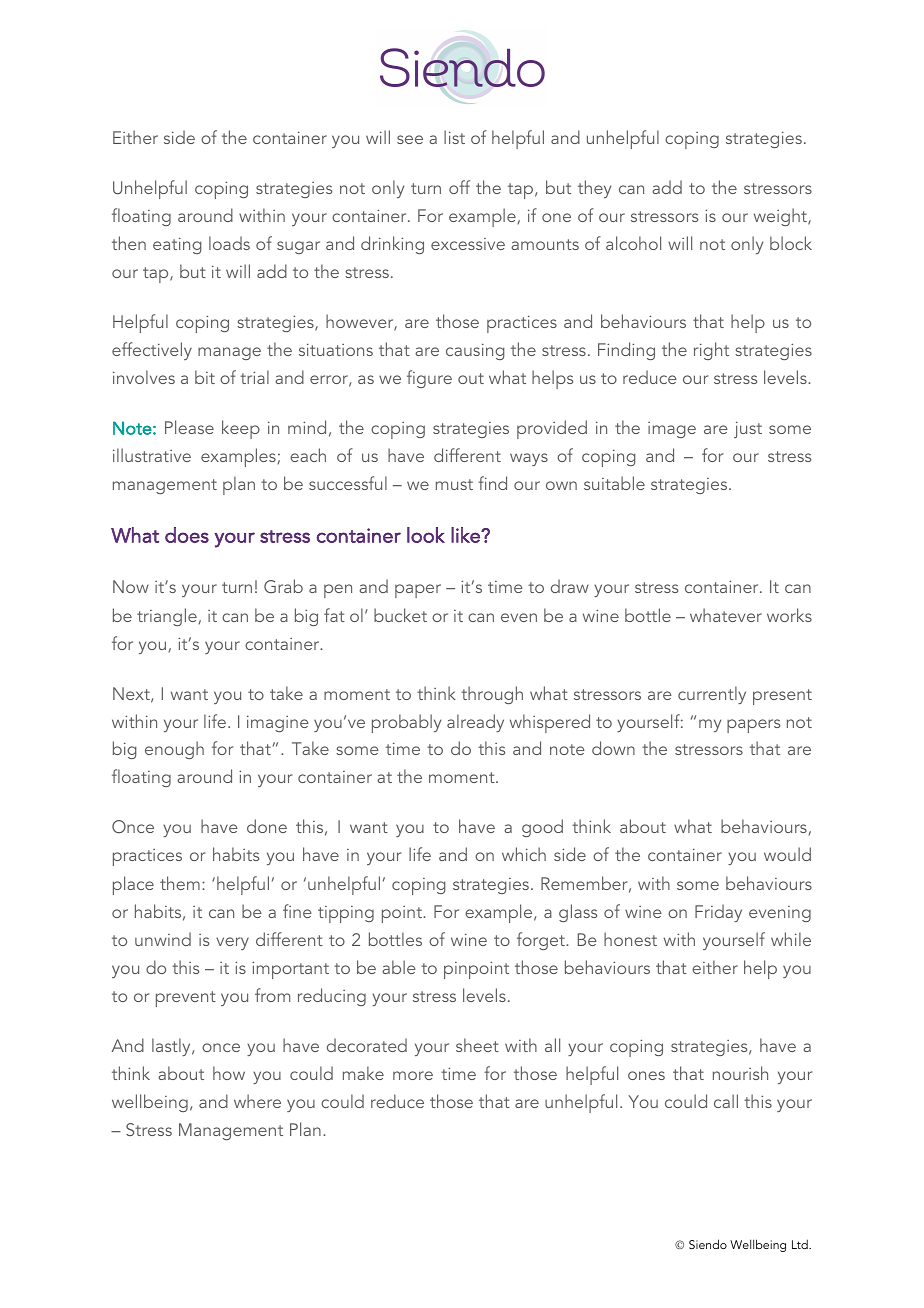 The height and width of the image is (1308, 924). Describe the element at coordinates (278, 723) in the image. I see `imagine` at that location.
